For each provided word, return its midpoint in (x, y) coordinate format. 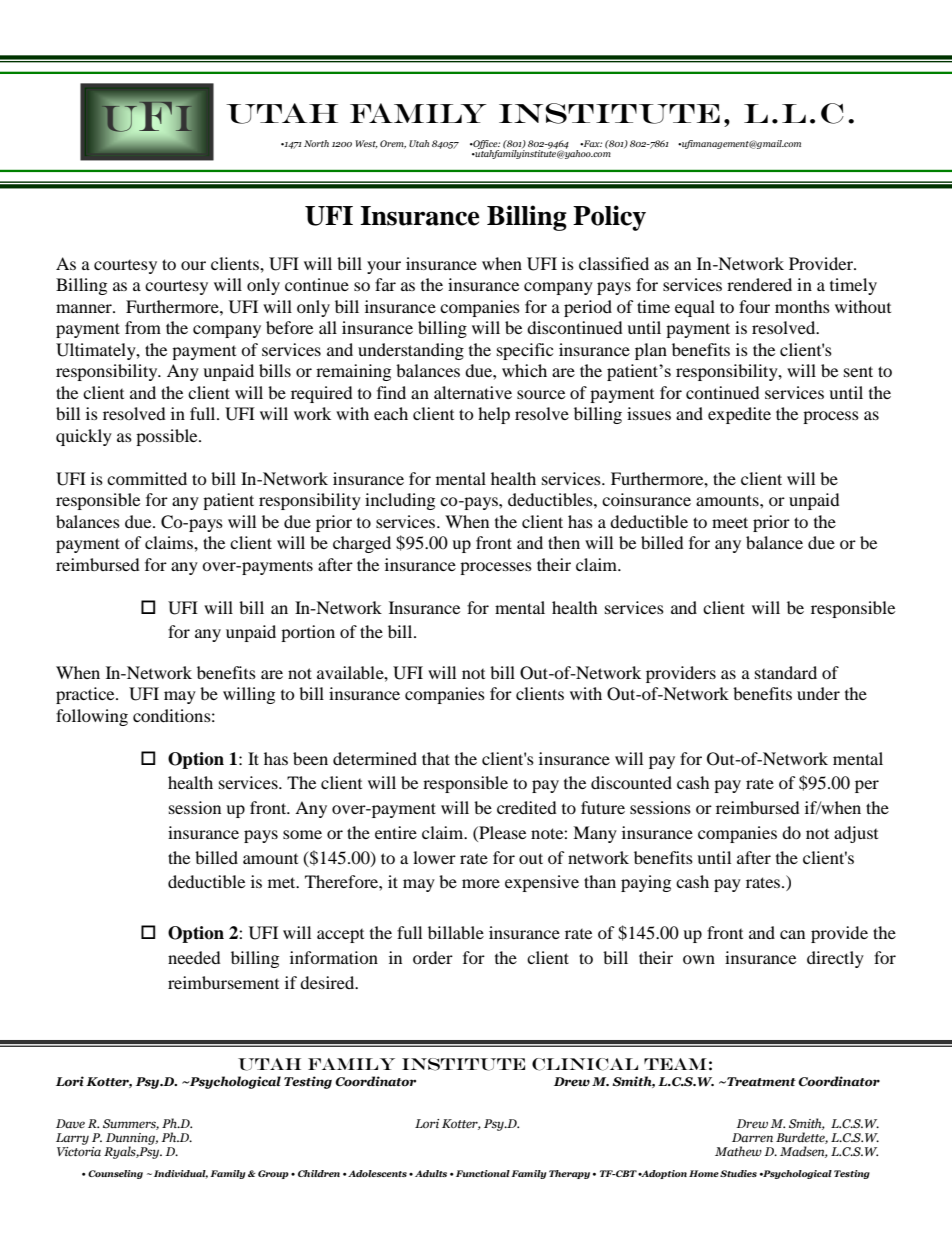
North (316, 143)
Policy (609, 218)
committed (147, 478)
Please (501, 832)
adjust (856, 834)
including (400, 501)
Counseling (115, 1174)
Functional (481, 1173)
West (366, 144)
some (302, 834)
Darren (752, 1137)
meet (730, 522)
